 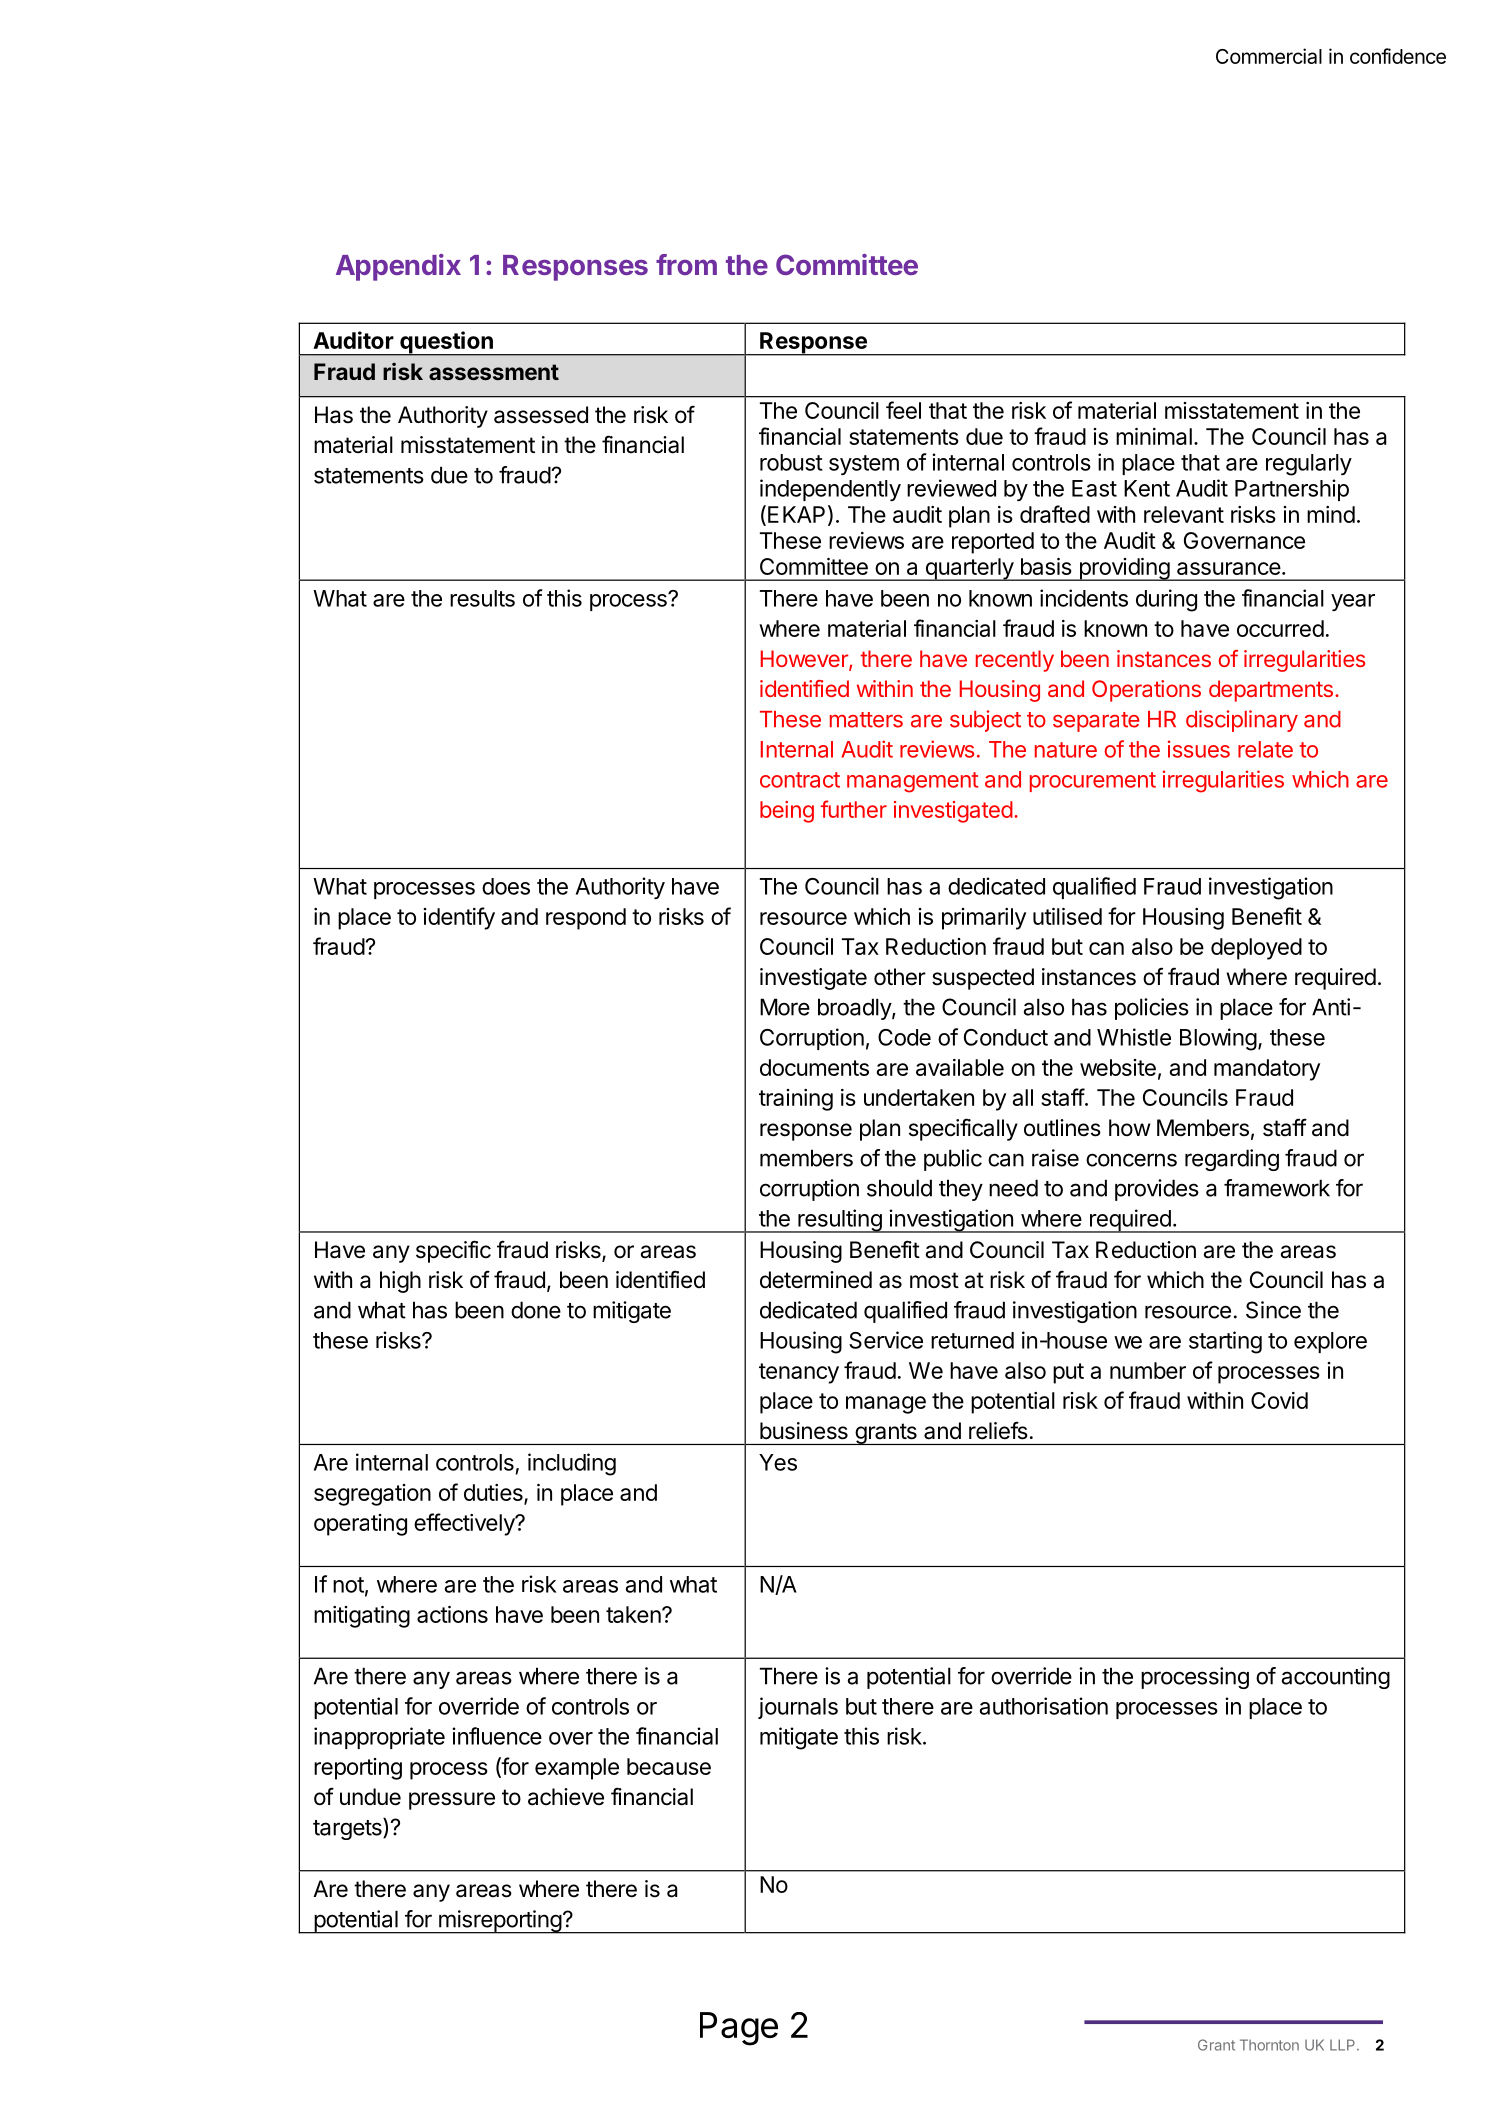 I want to click on system, so click(x=864, y=465).
